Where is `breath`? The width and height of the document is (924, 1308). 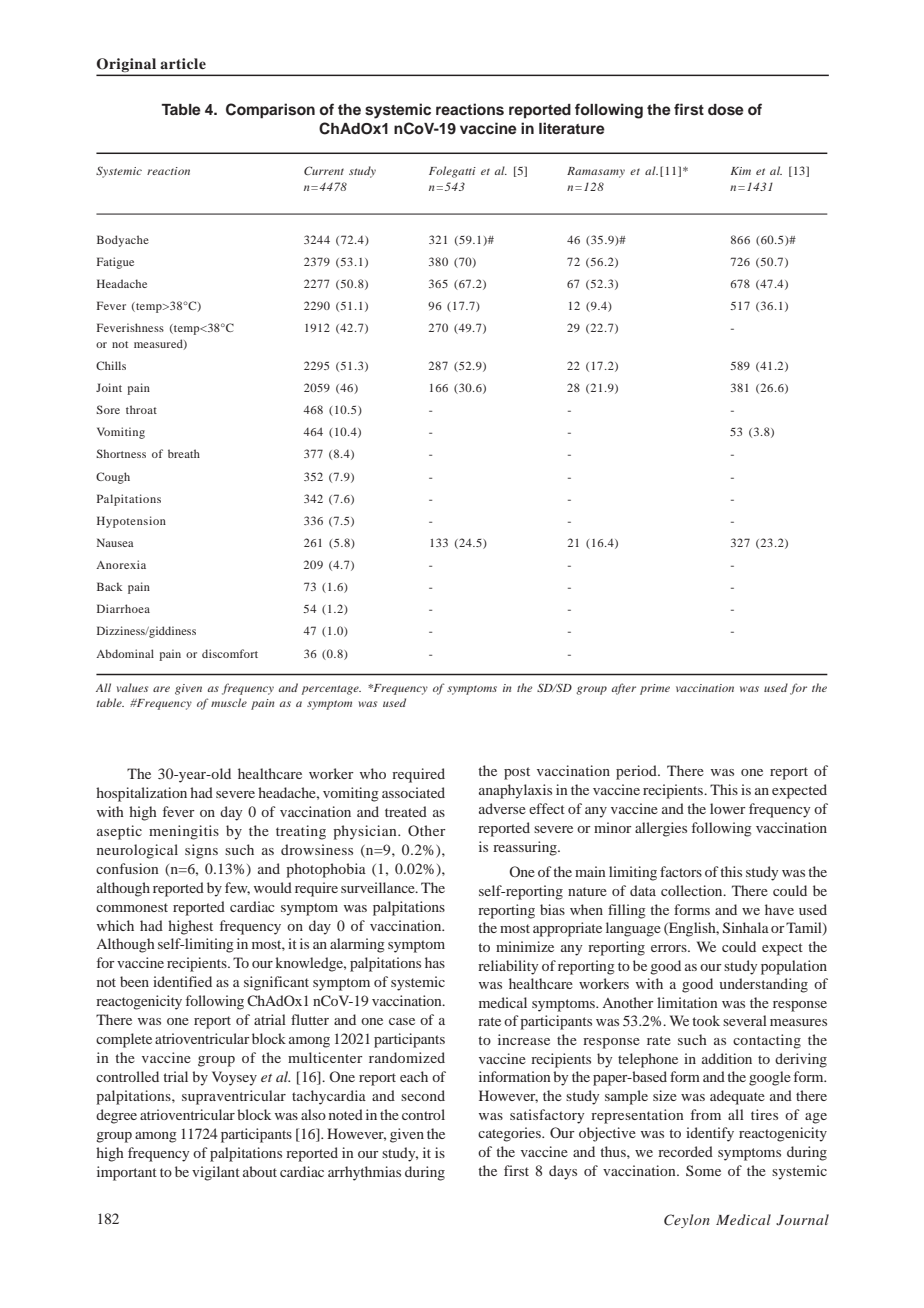 breath is located at coordinates (184, 453).
